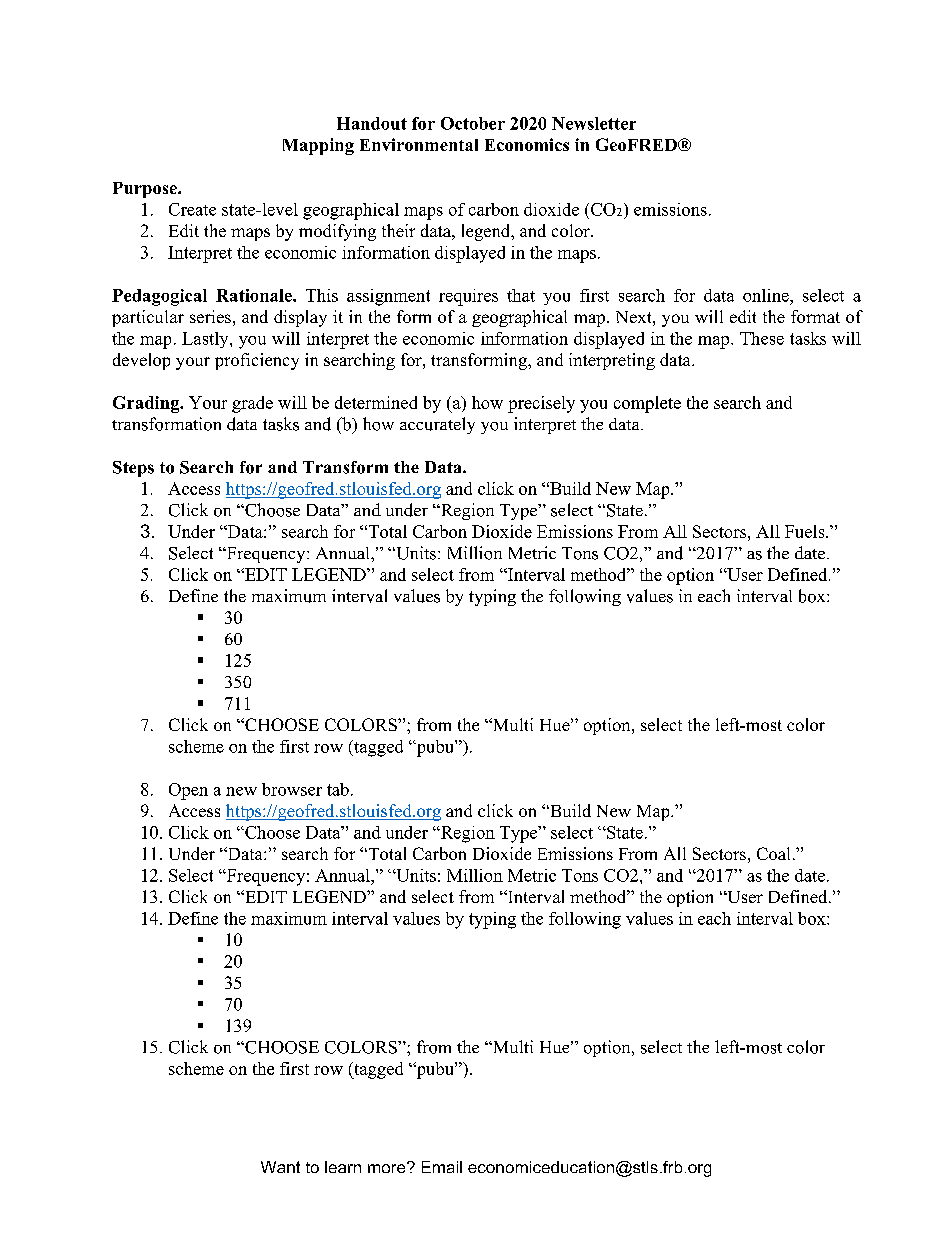 The image size is (952, 1233). I want to click on Create, so click(192, 209).
